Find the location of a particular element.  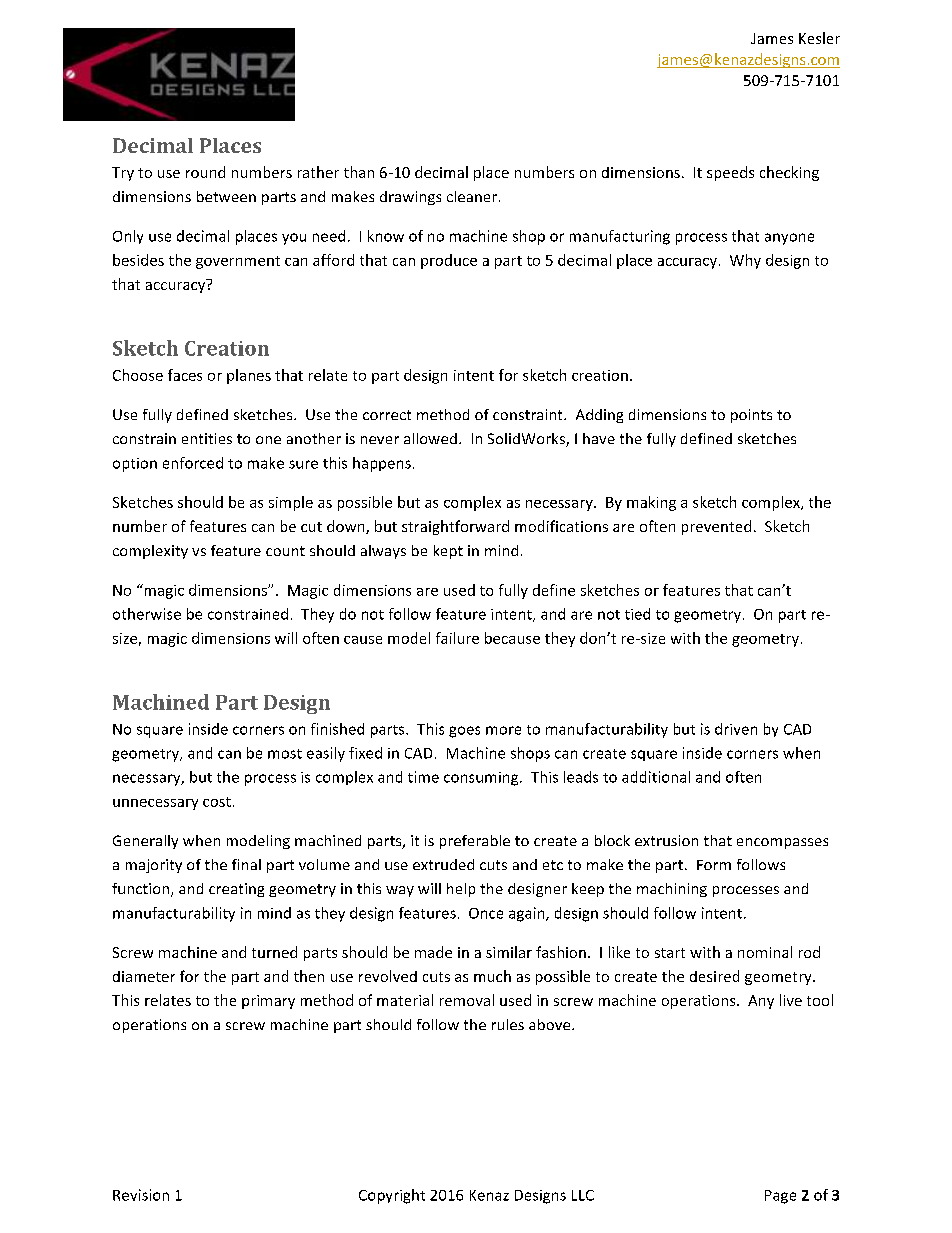

consuming is located at coordinates (482, 779).
